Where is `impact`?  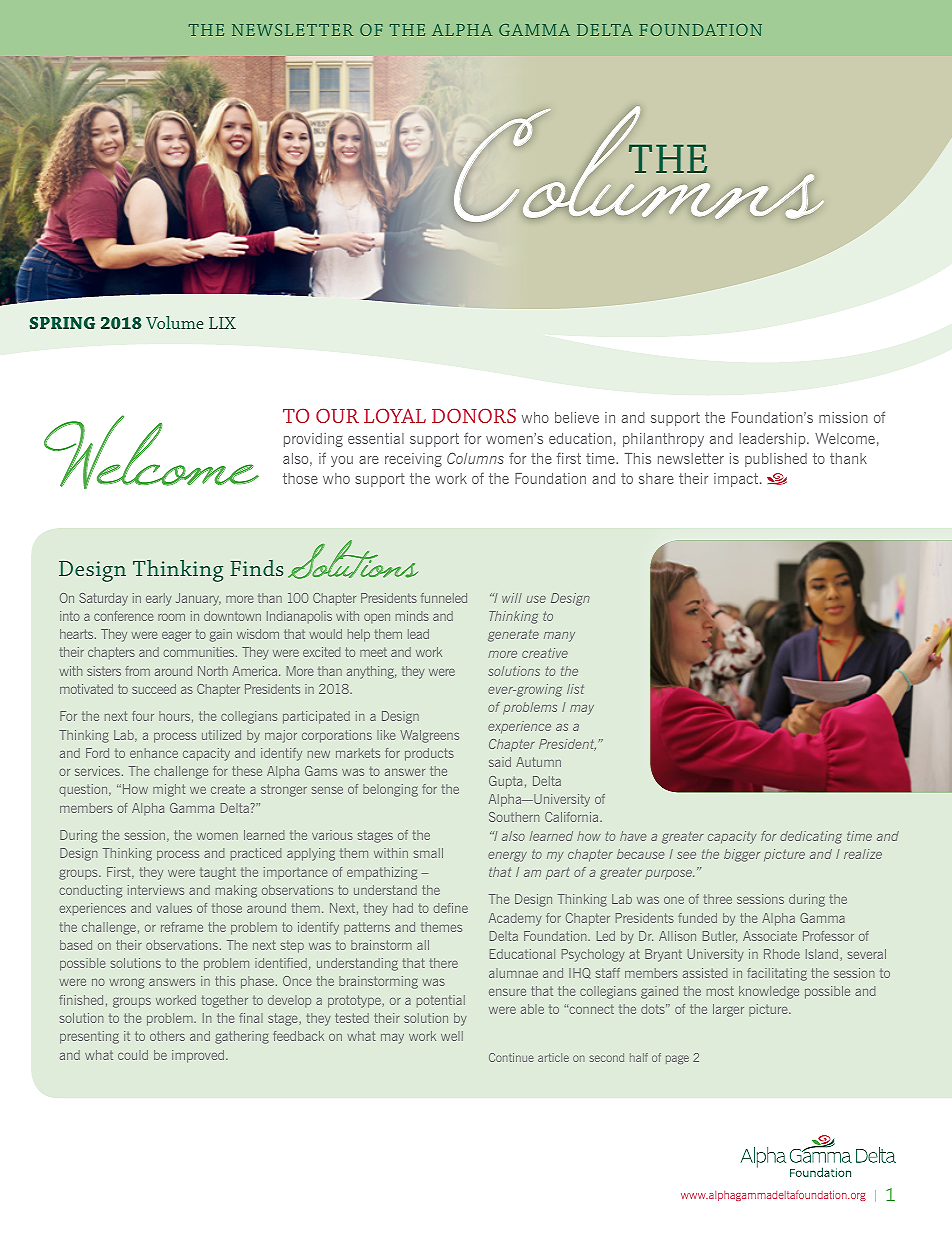 impact is located at coordinates (736, 480).
